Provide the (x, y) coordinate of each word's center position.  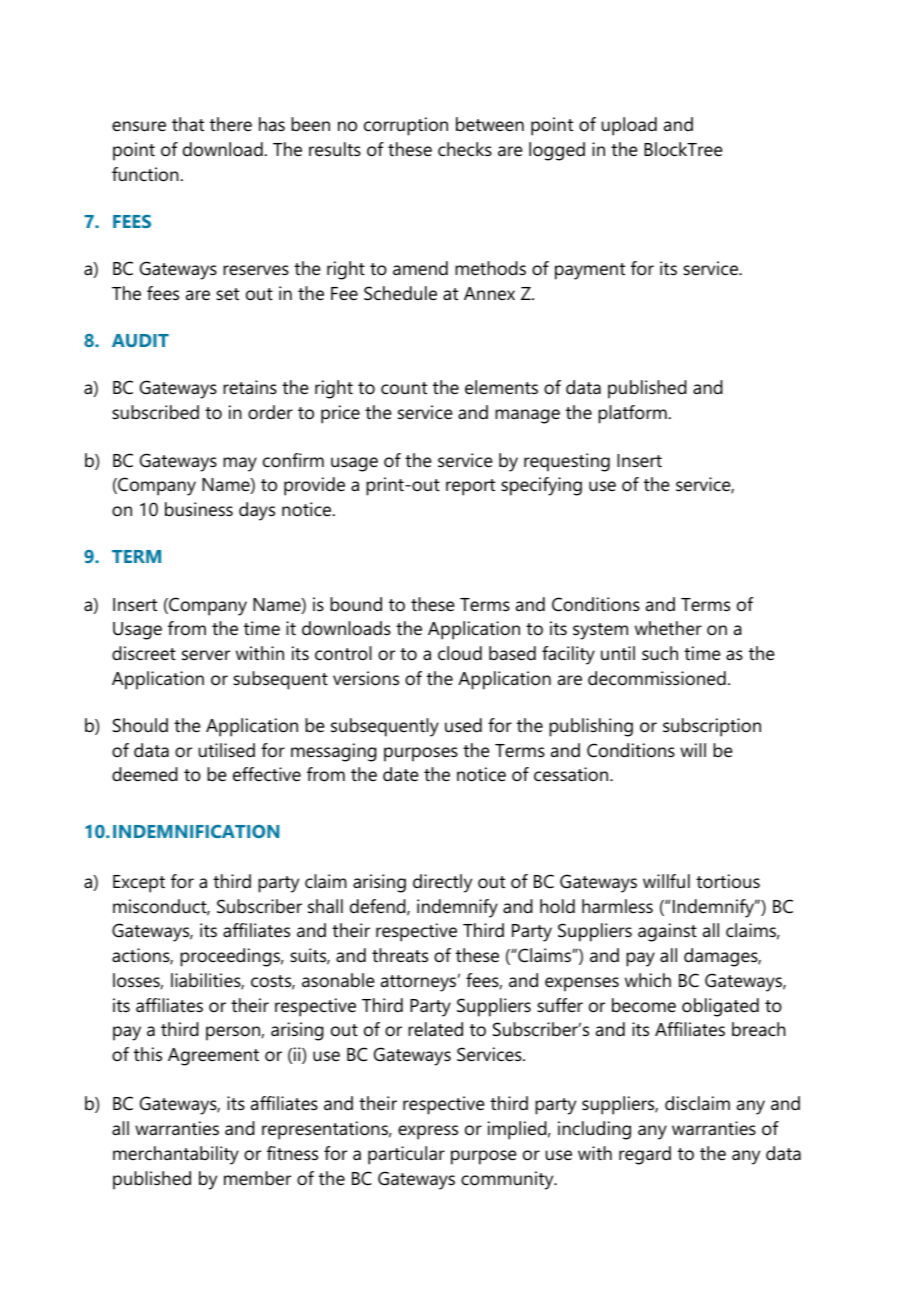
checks (465, 149)
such (660, 653)
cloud (460, 653)
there (231, 124)
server (206, 655)
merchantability (176, 1155)
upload (629, 126)
